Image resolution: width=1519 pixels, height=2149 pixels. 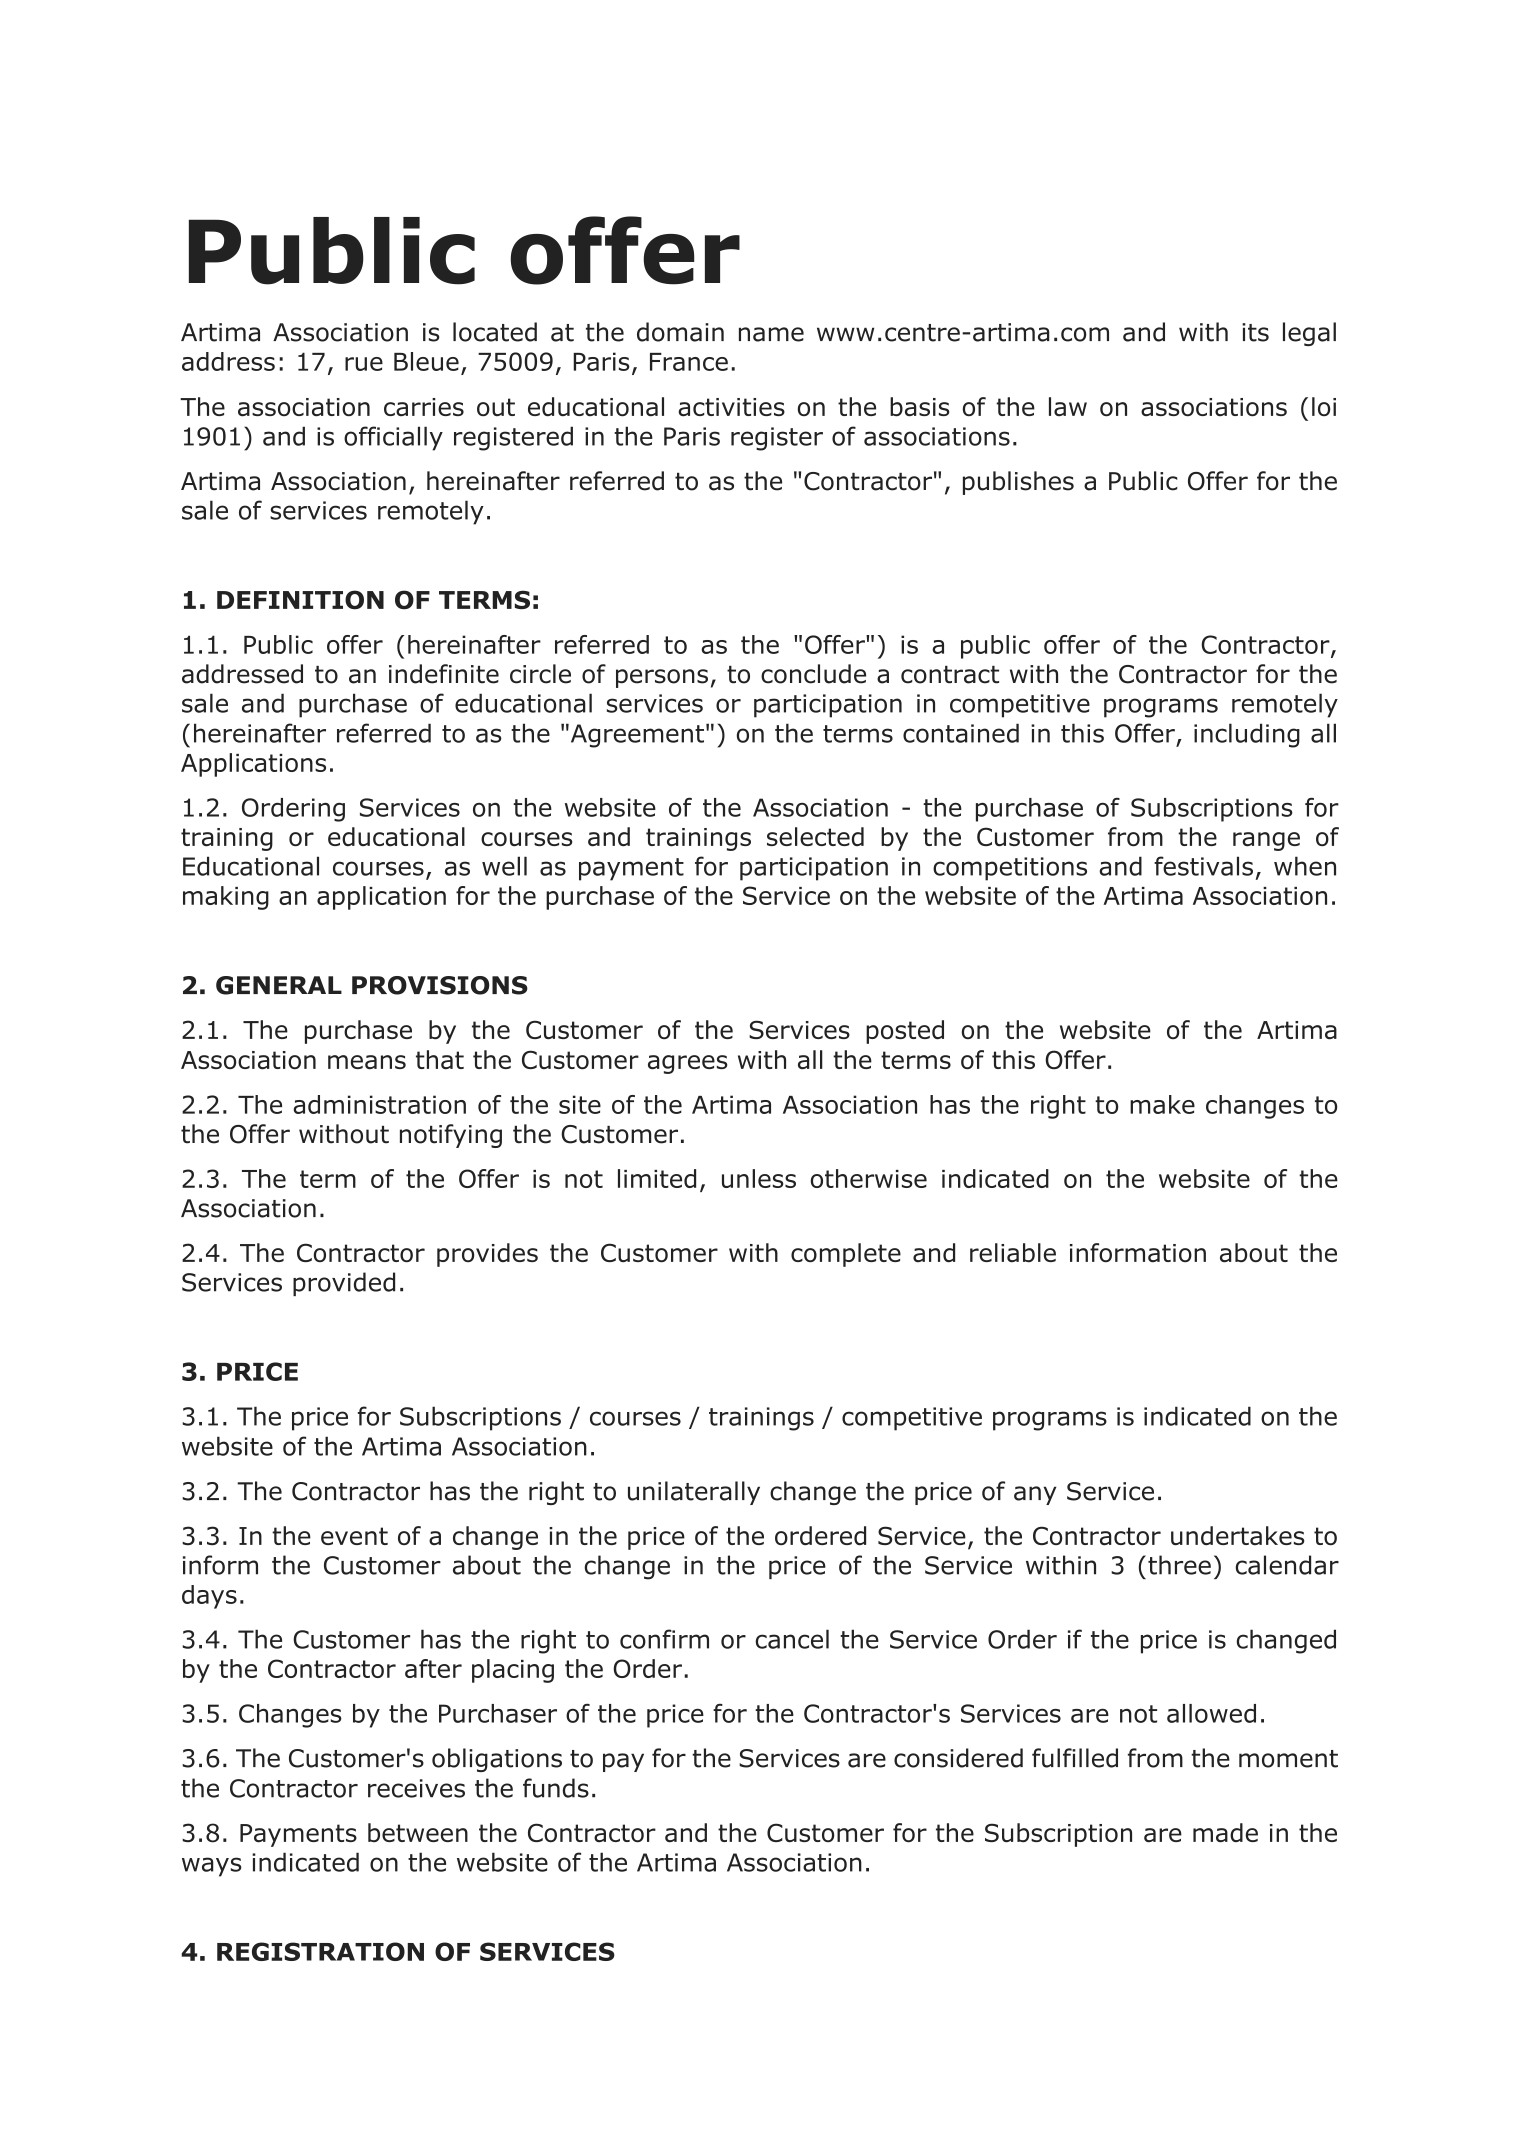 What do you see at coordinates (694, 1493) in the image?
I see `unilaterally` at bounding box center [694, 1493].
